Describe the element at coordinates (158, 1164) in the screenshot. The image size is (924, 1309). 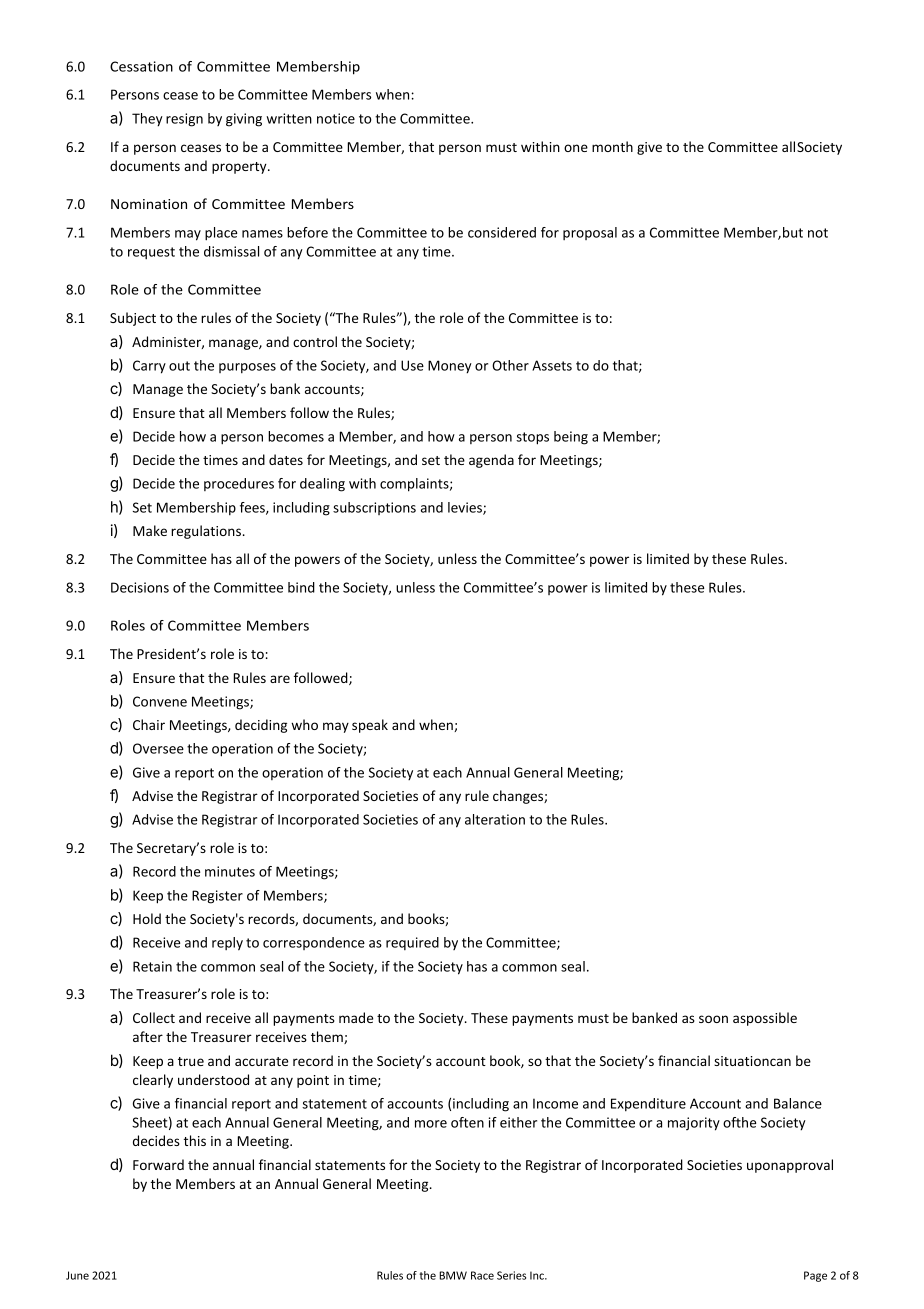
I see `Forward` at that location.
